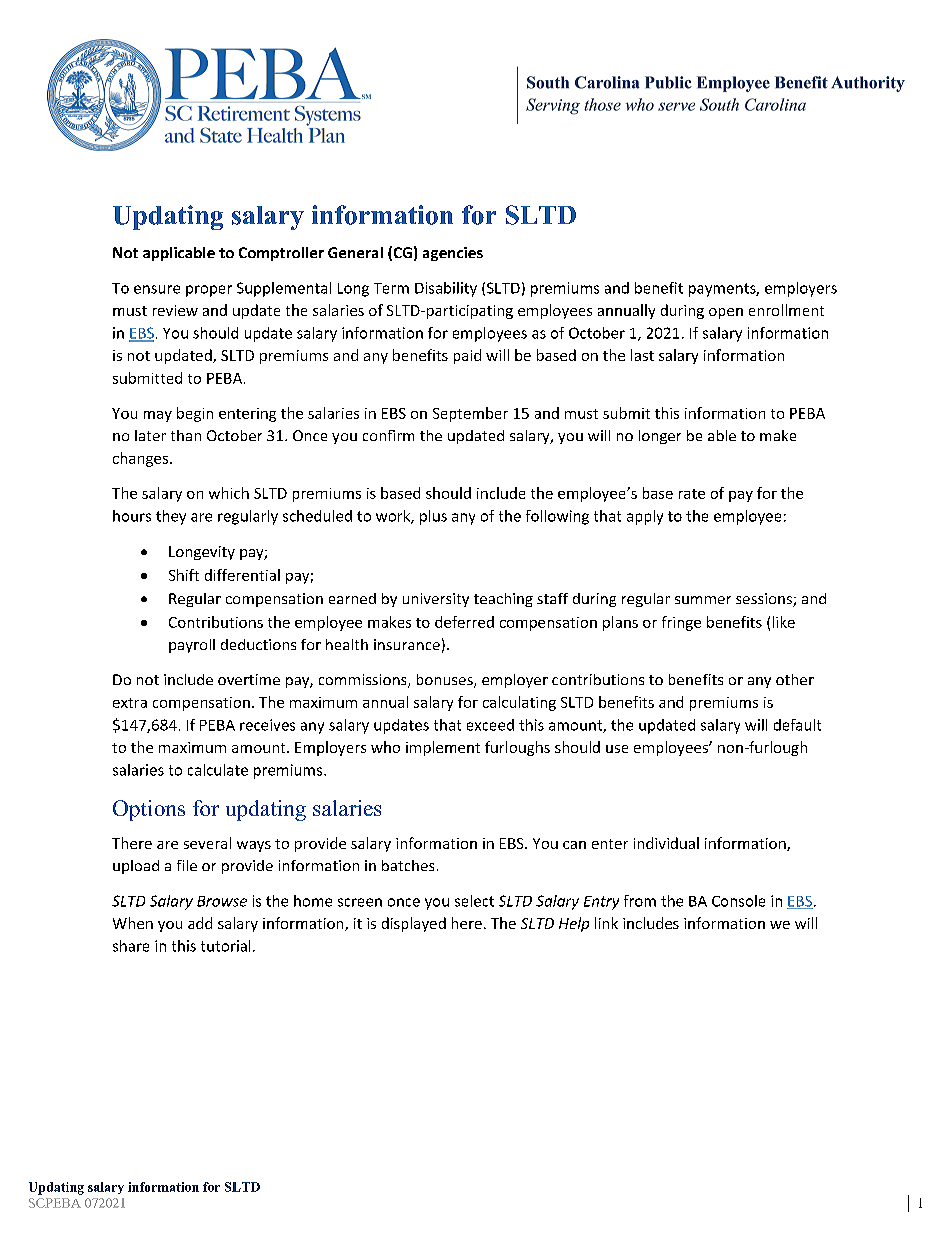  What do you see at coordinates (209, 291) in the page?
I see `proper` at bounding box center [209, 291].
